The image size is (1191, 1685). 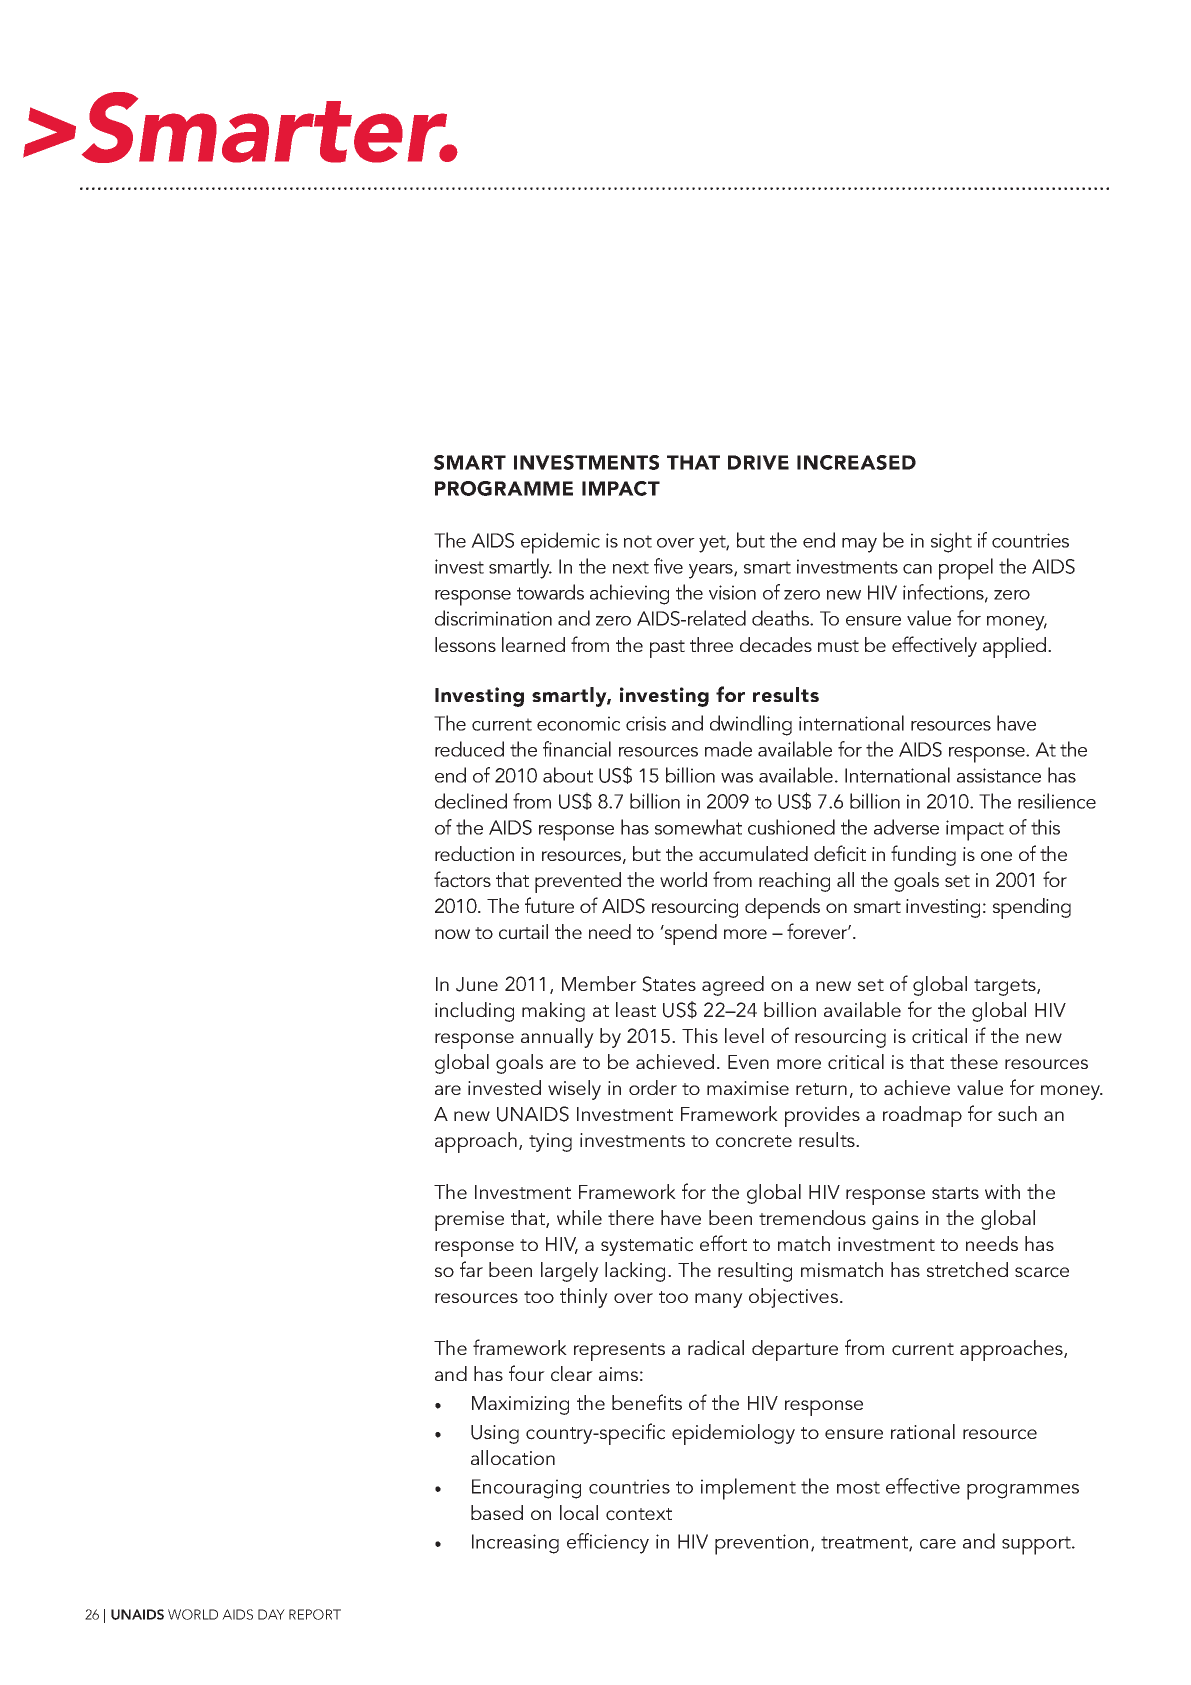 I want to click on order, so click(x=653, y=1087).
